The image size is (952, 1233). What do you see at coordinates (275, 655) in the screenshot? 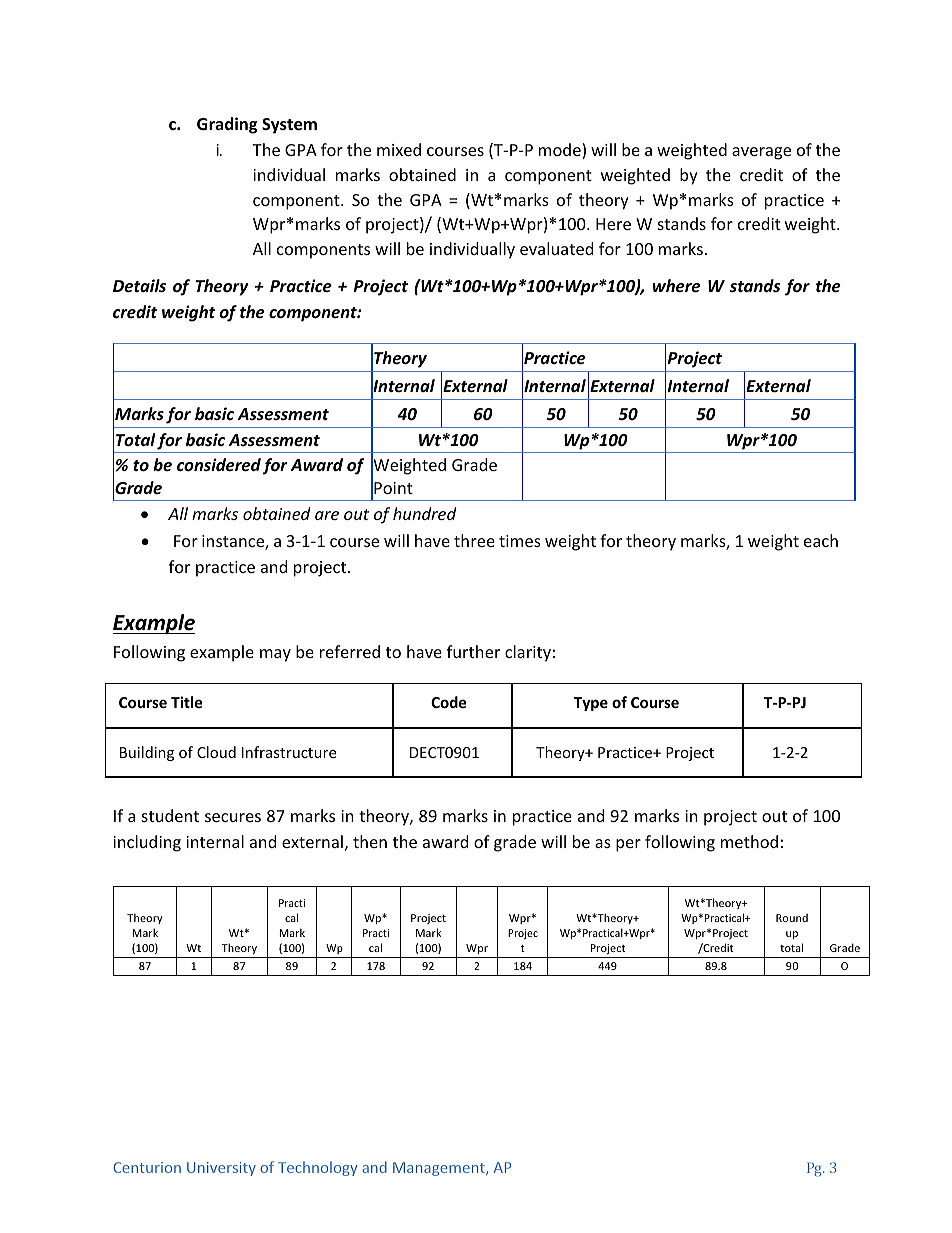
I see `may` at bounding box center [275, 655].
